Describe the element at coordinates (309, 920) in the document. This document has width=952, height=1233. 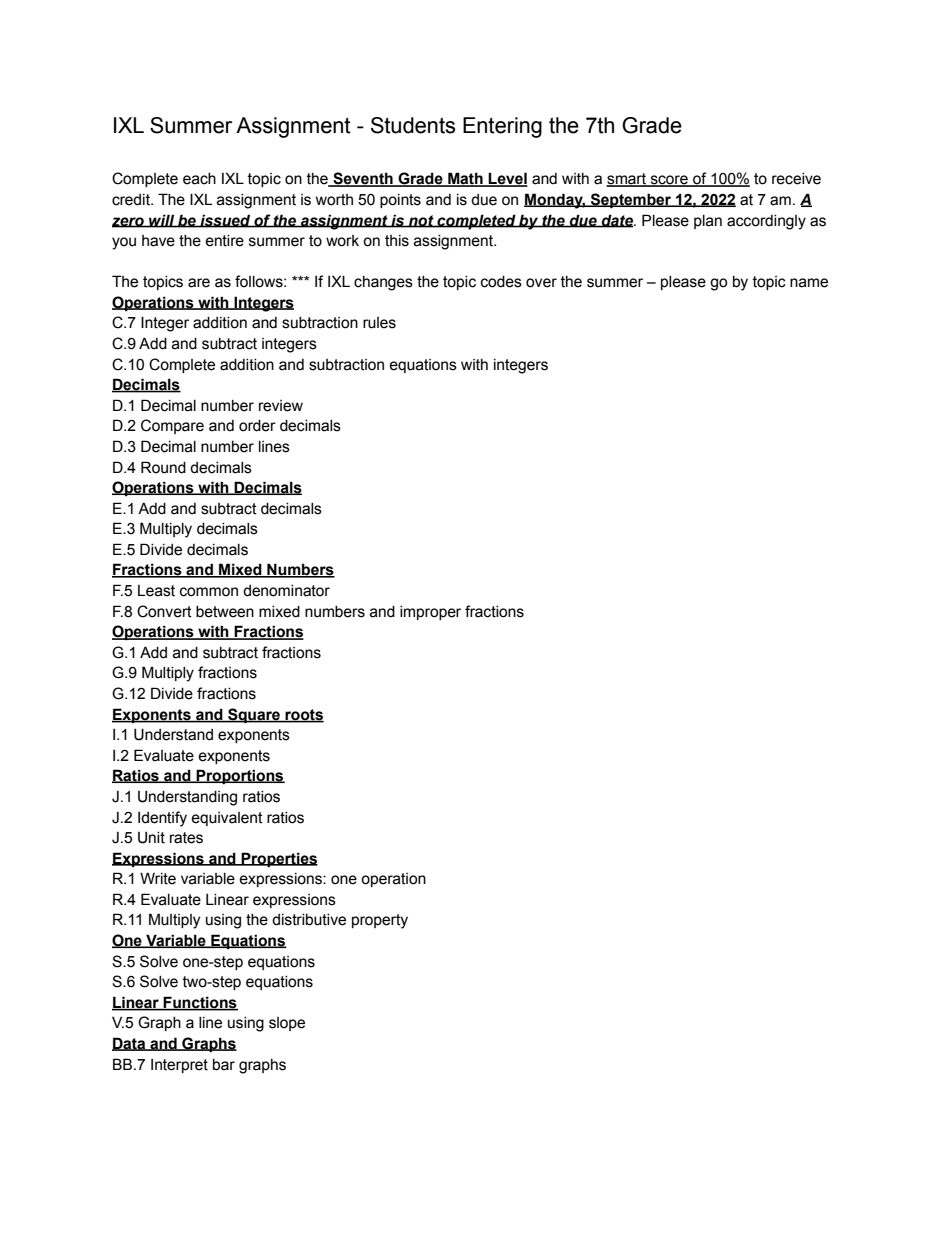
I see `distributive` at that location.
